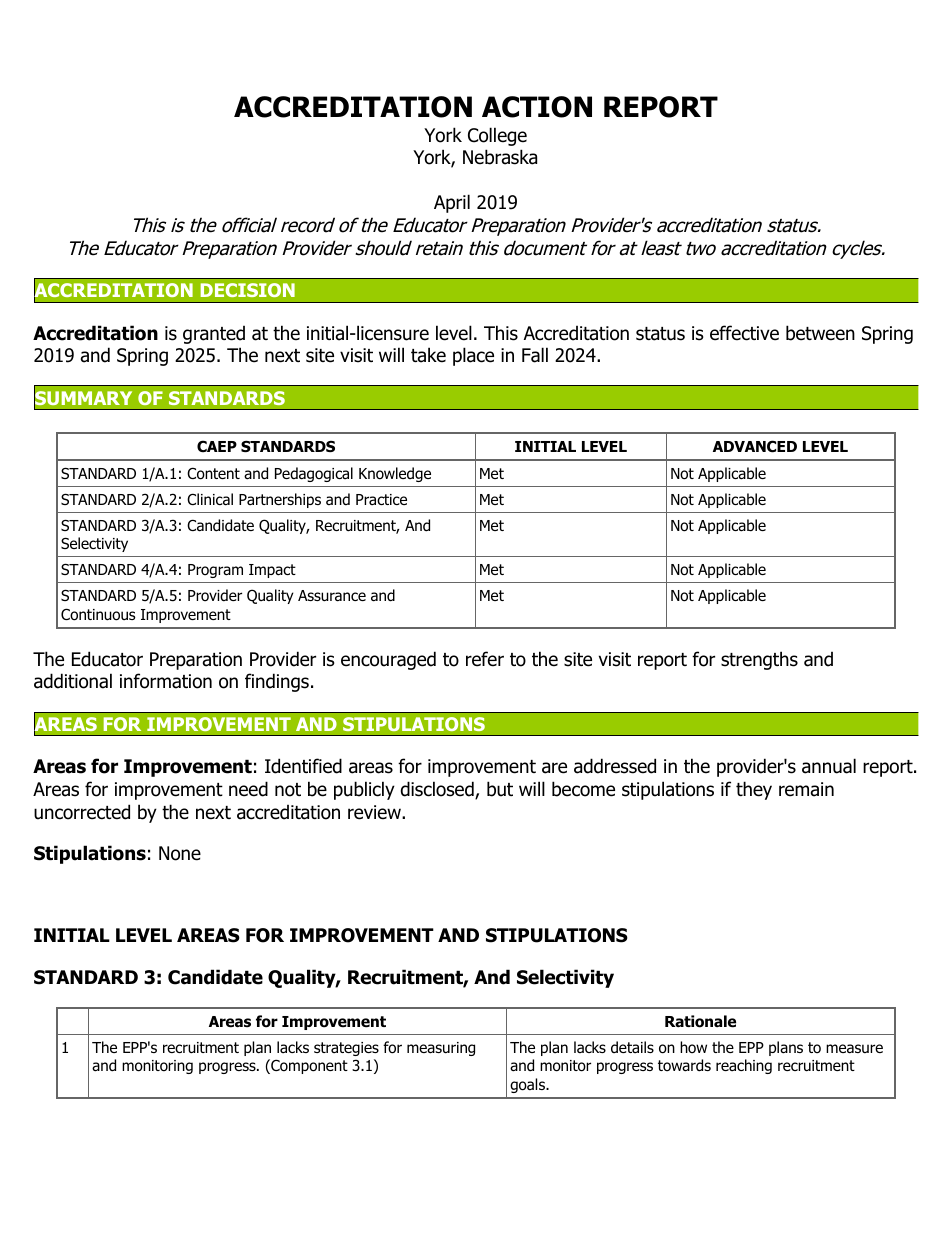  Describe the element at coordinates (214, 335) in the screenshot. I see `granted` at that location.
